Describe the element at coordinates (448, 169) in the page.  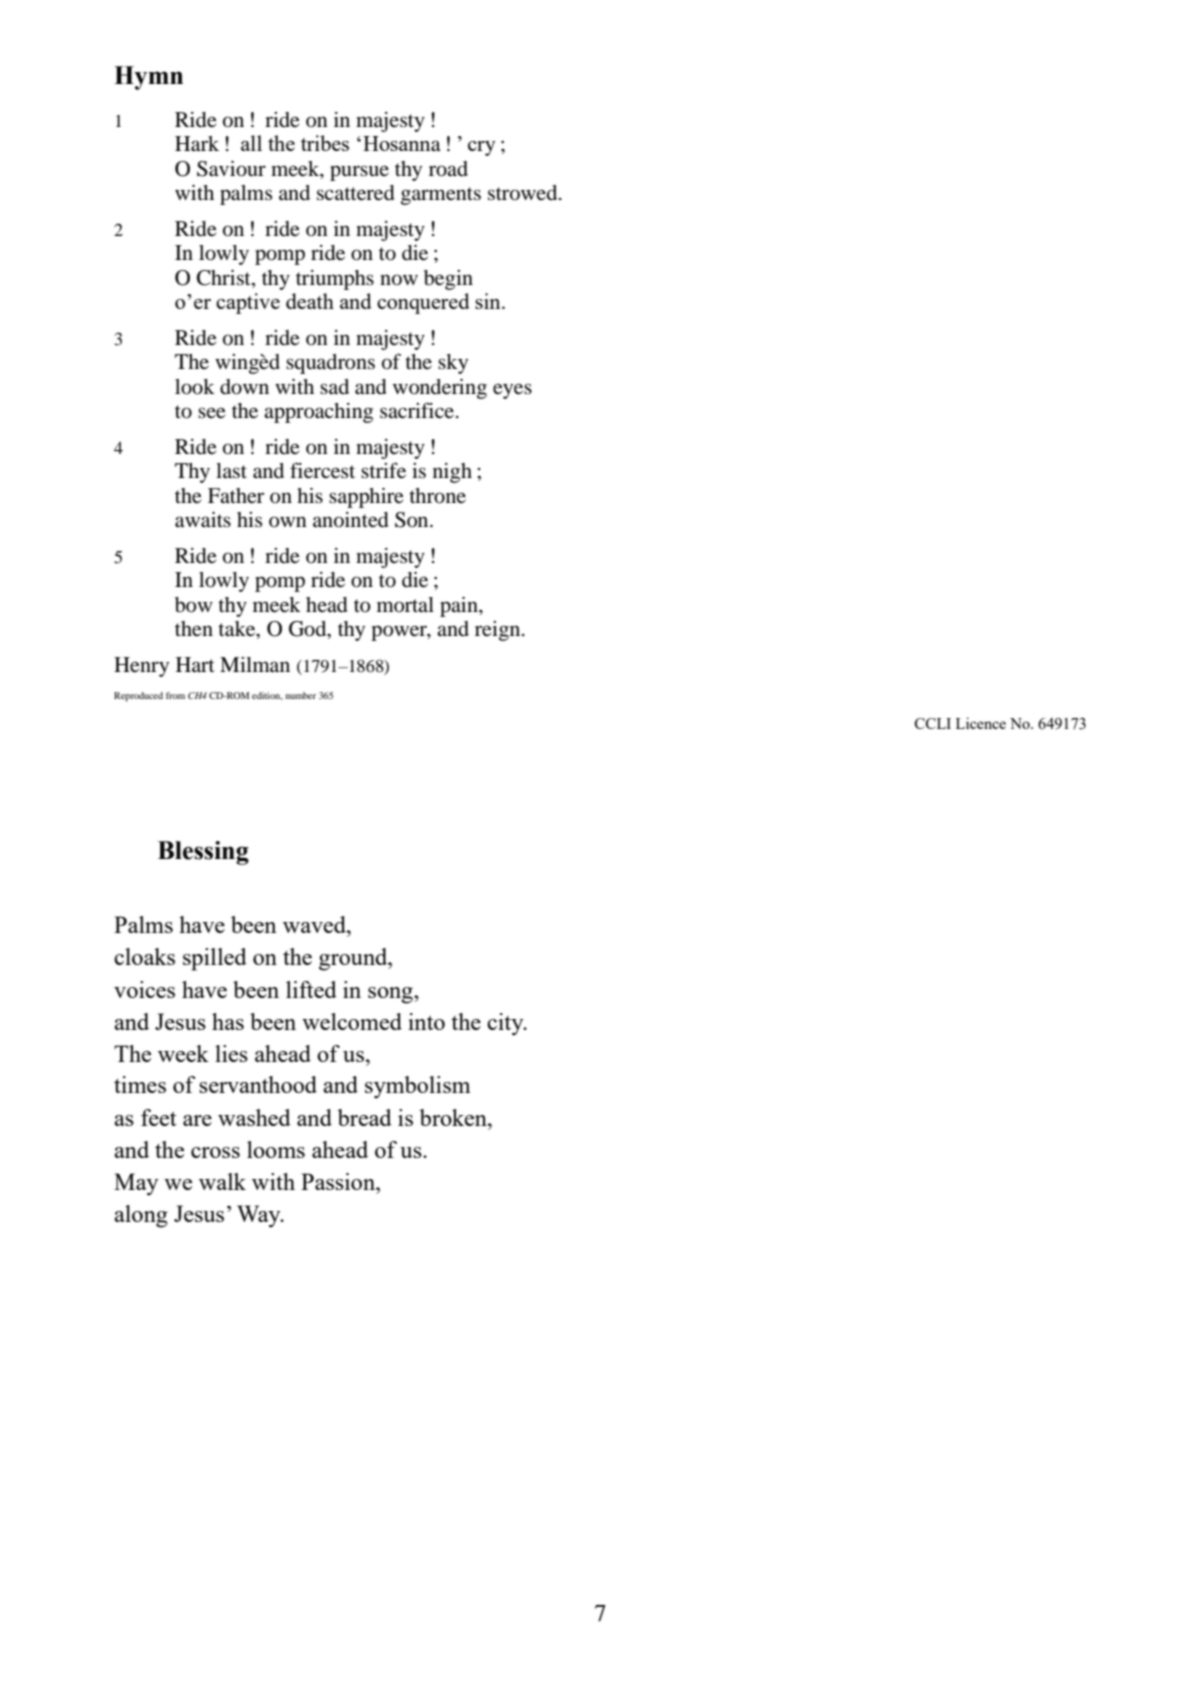
I see `road` at that location.
